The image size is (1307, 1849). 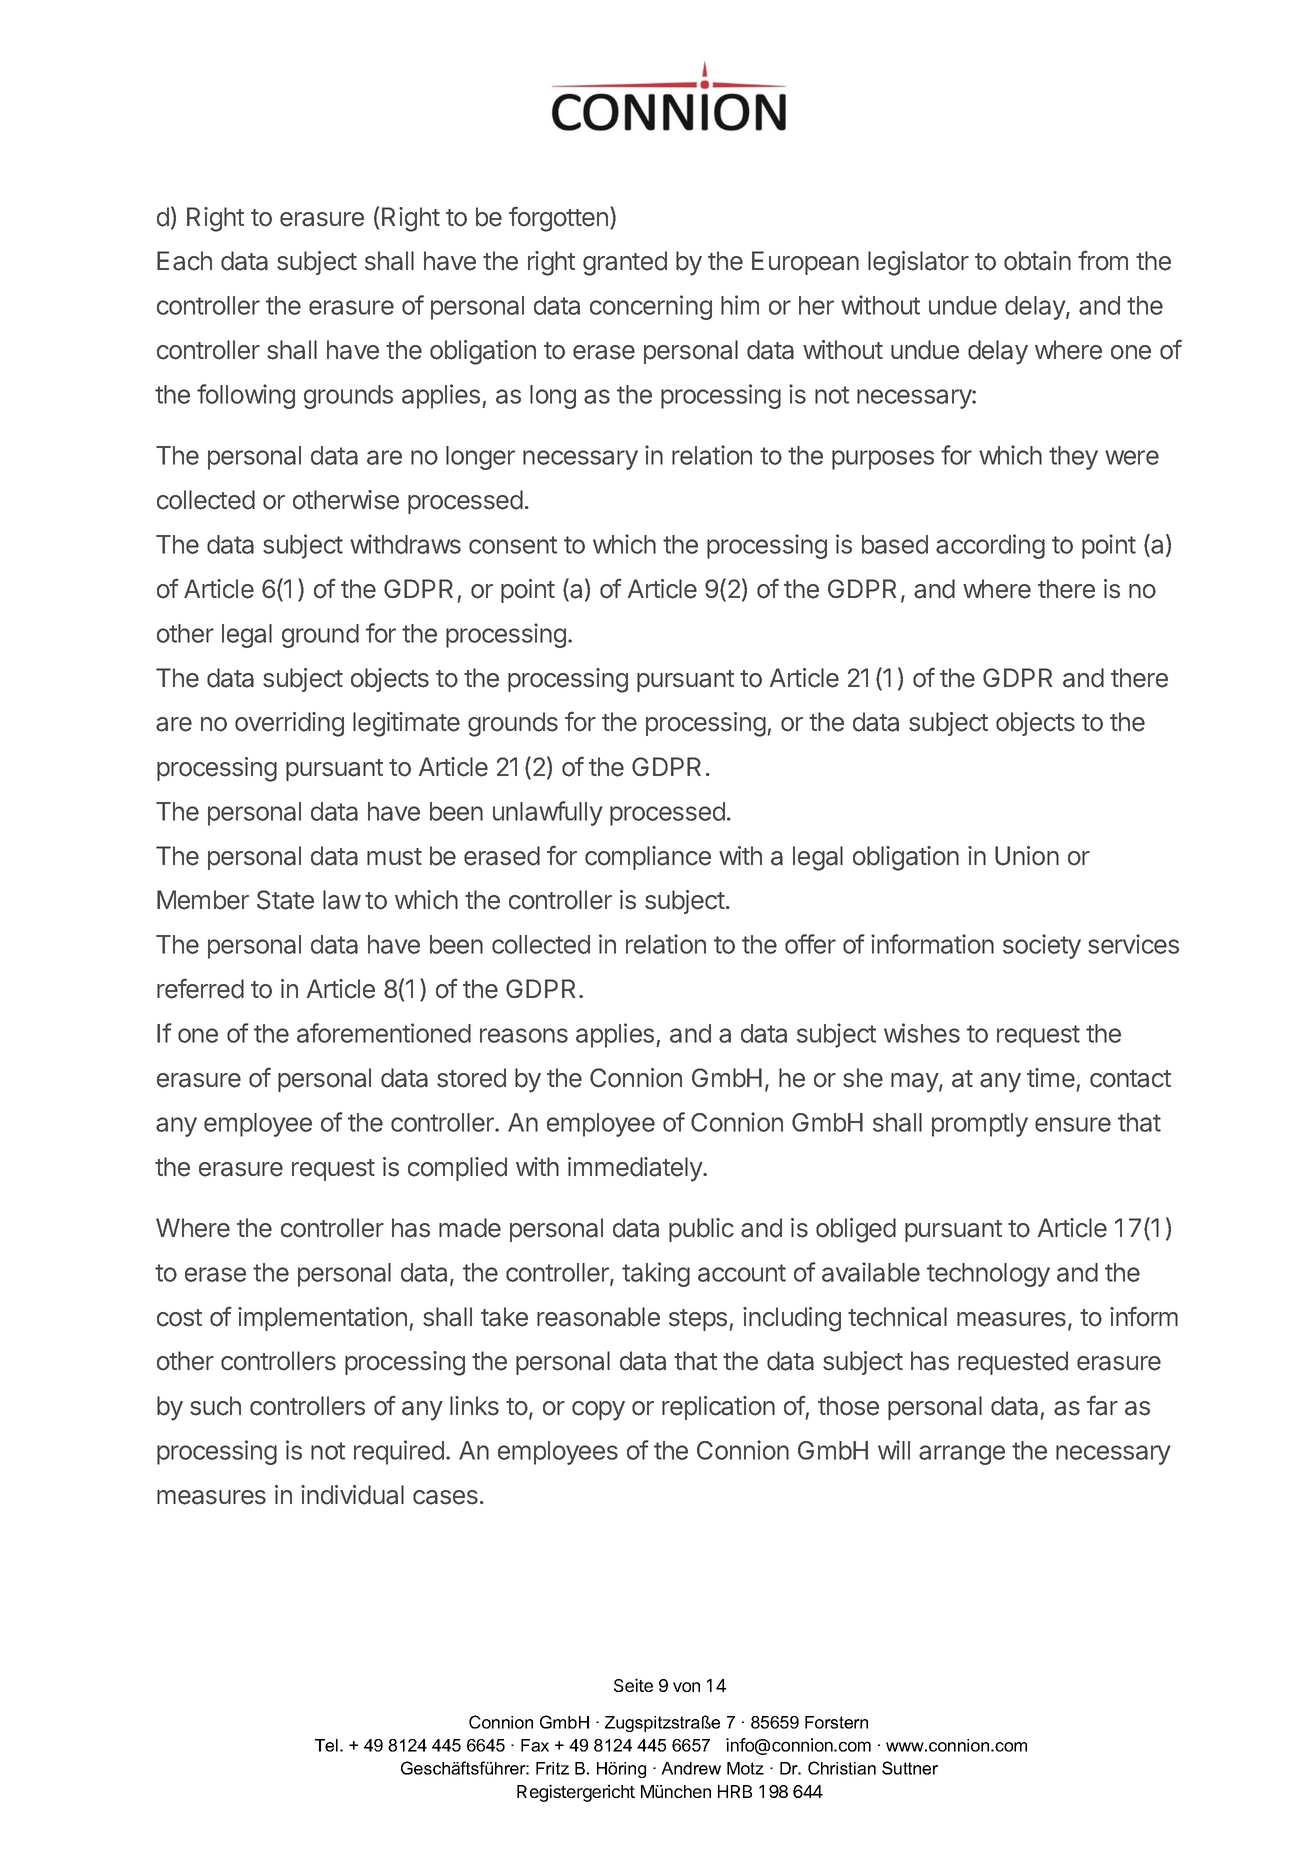 What do you see at coordinates (648, 858) in the screenshot?
I see `compliance` at bounding box center [648, 858].
